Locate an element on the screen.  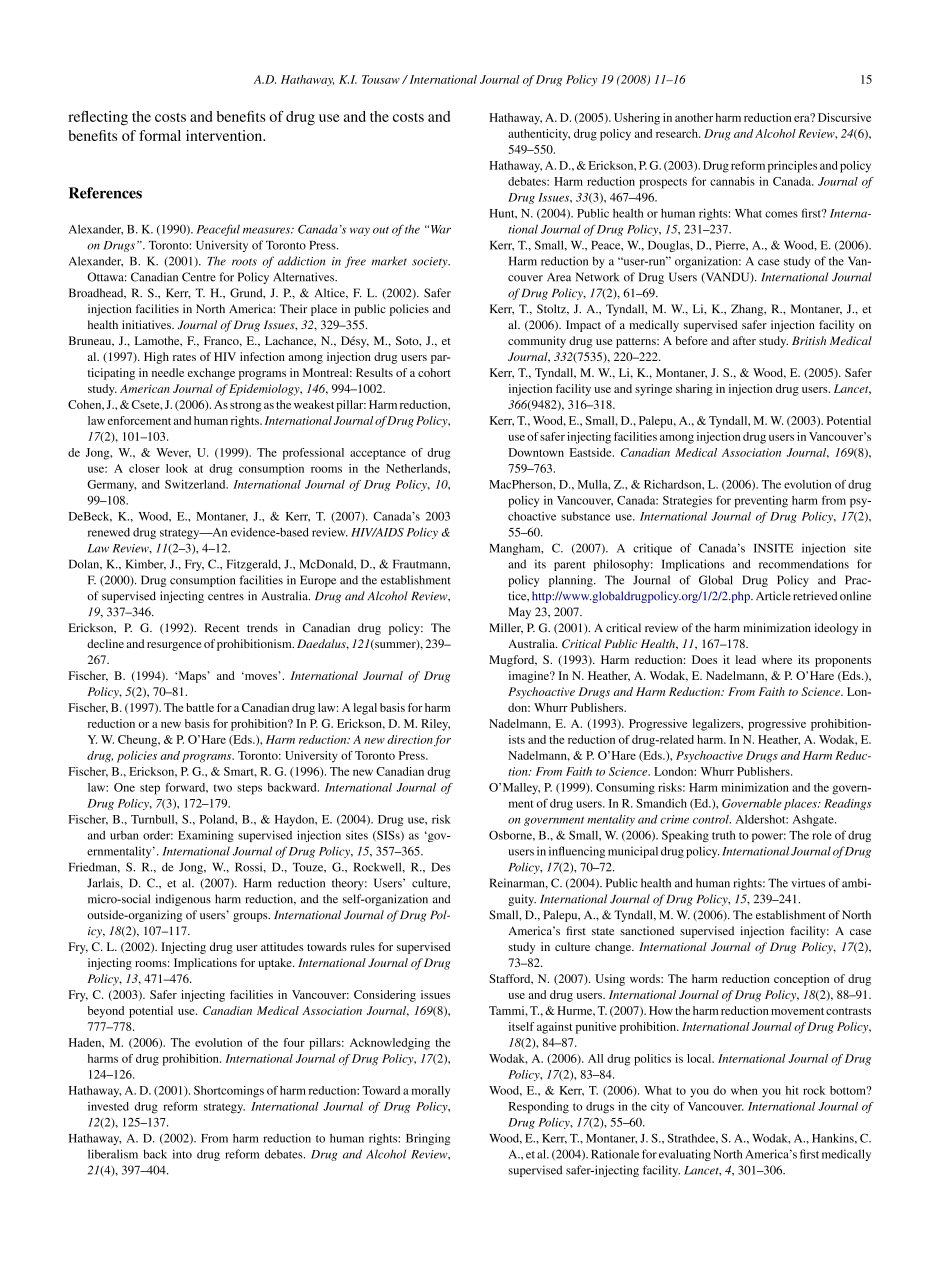
principles is located at coordinates (792, 167).
